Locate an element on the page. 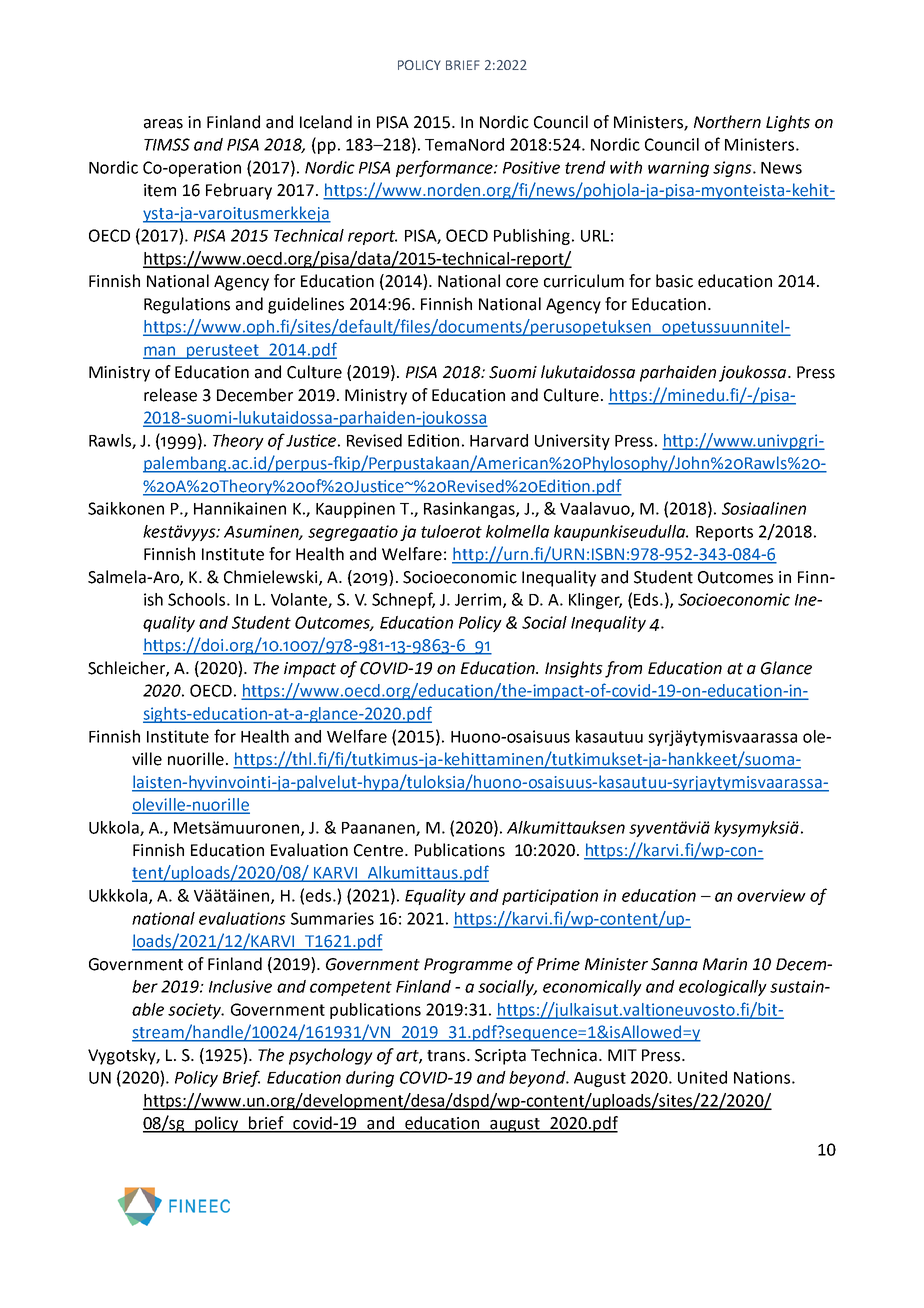 This document has height=1308, width=924. United is located at coordinates (702, 1077).
